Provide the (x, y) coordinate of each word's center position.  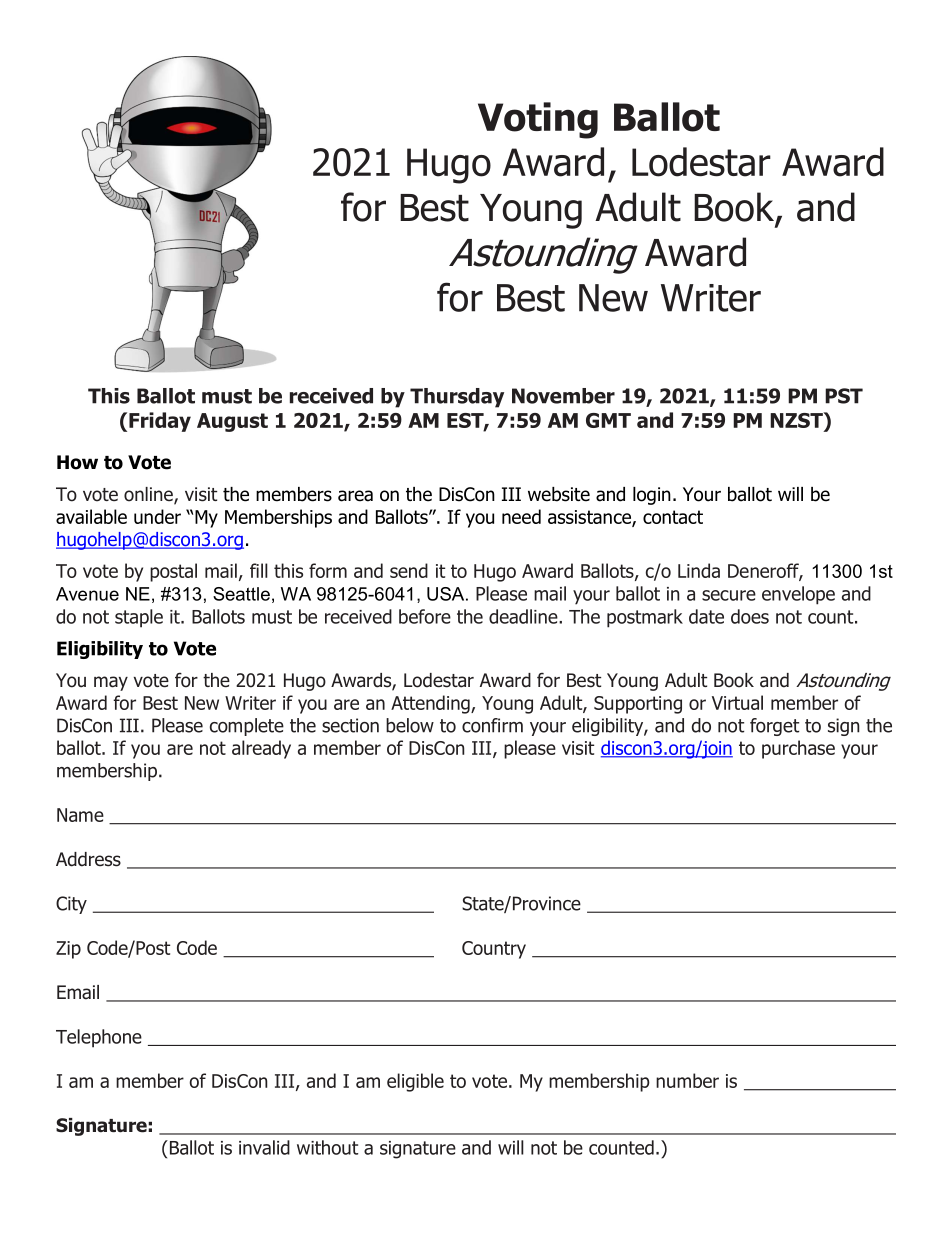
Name (80, 815)
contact (673, 517)
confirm (492, 725)
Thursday (457, 398)
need (521, 516)
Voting (538, 120)
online (149, 495)
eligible (415, 1082)
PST (844, 396)
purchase (798, 749)
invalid (264, 1147)
